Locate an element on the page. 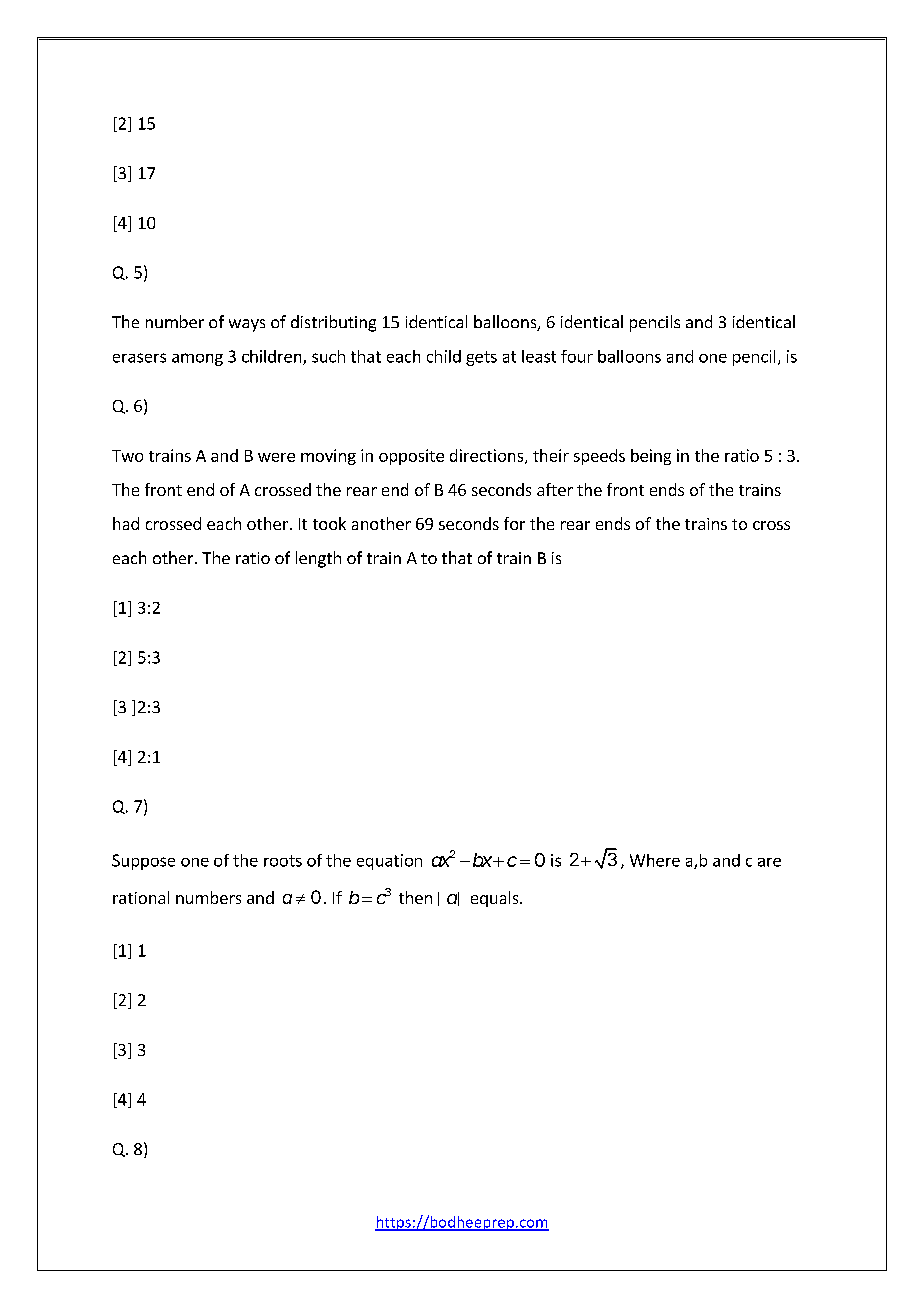  gets is located at coordinates (481, 358).
